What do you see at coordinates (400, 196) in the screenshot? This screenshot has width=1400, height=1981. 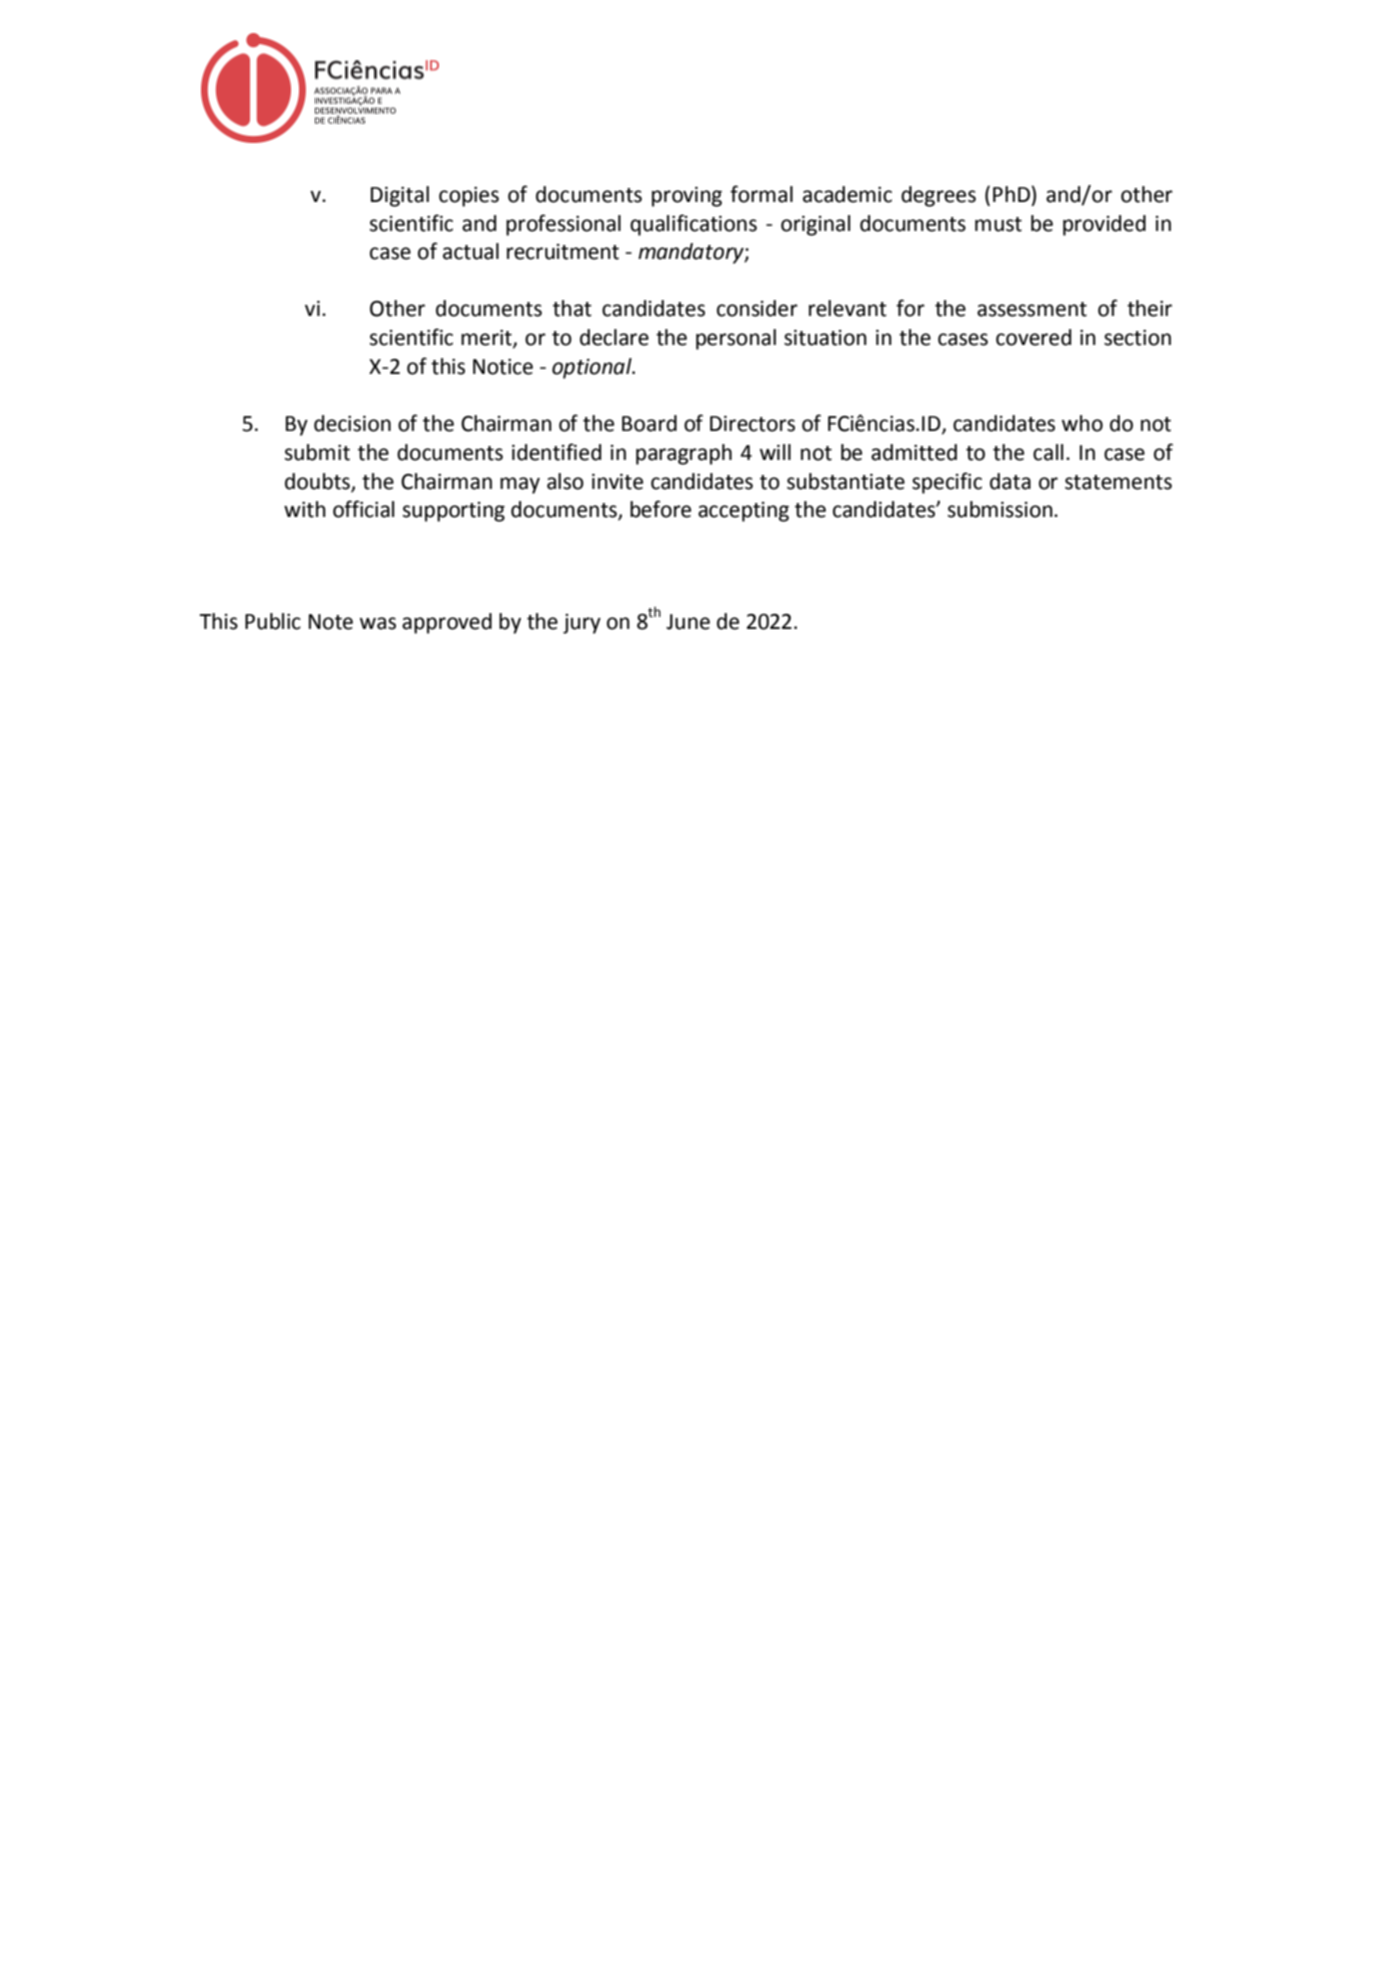 I see `Digital` at bounding box center [400, 196].
